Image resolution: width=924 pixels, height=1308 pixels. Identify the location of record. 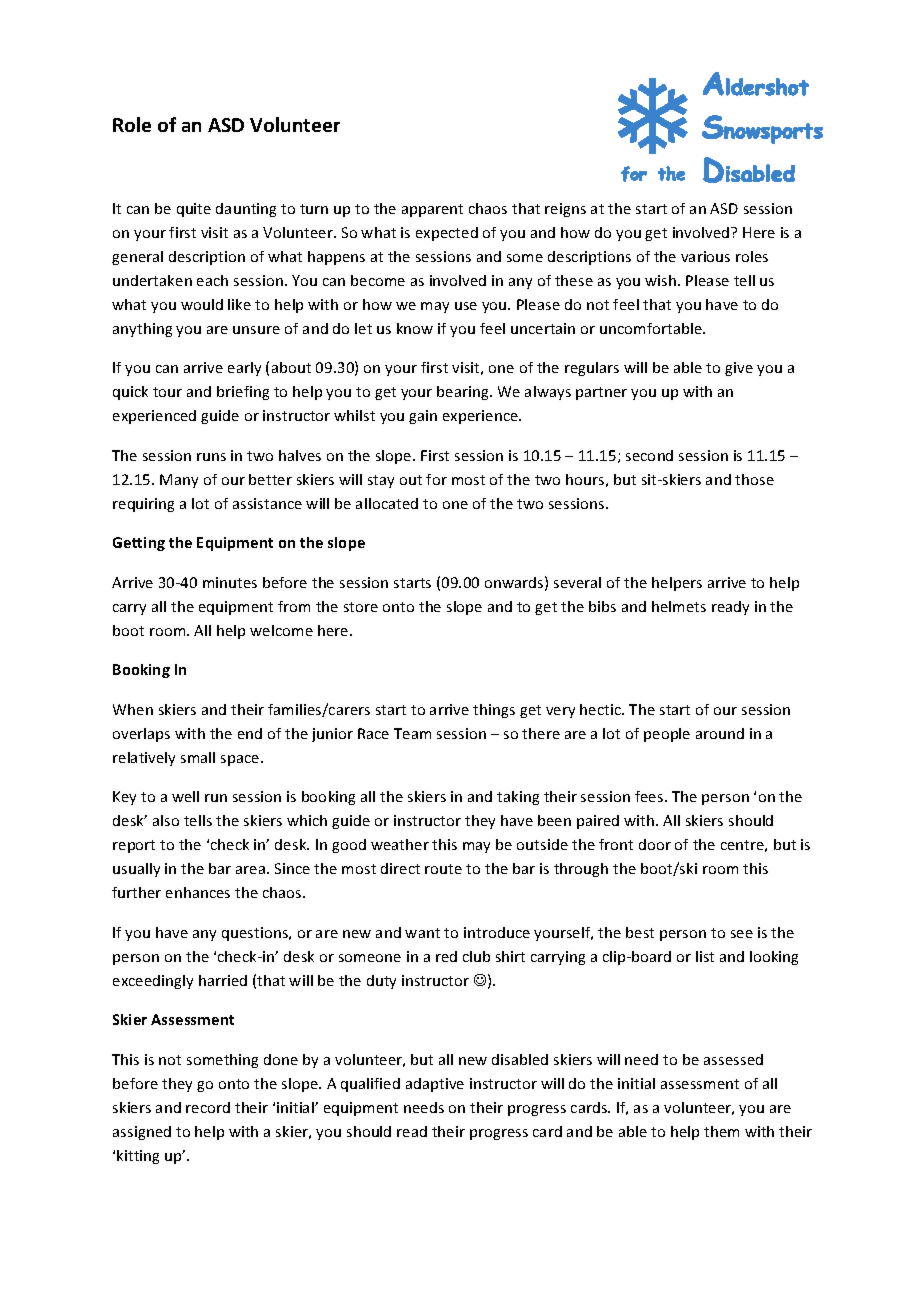
(208, 1107).
